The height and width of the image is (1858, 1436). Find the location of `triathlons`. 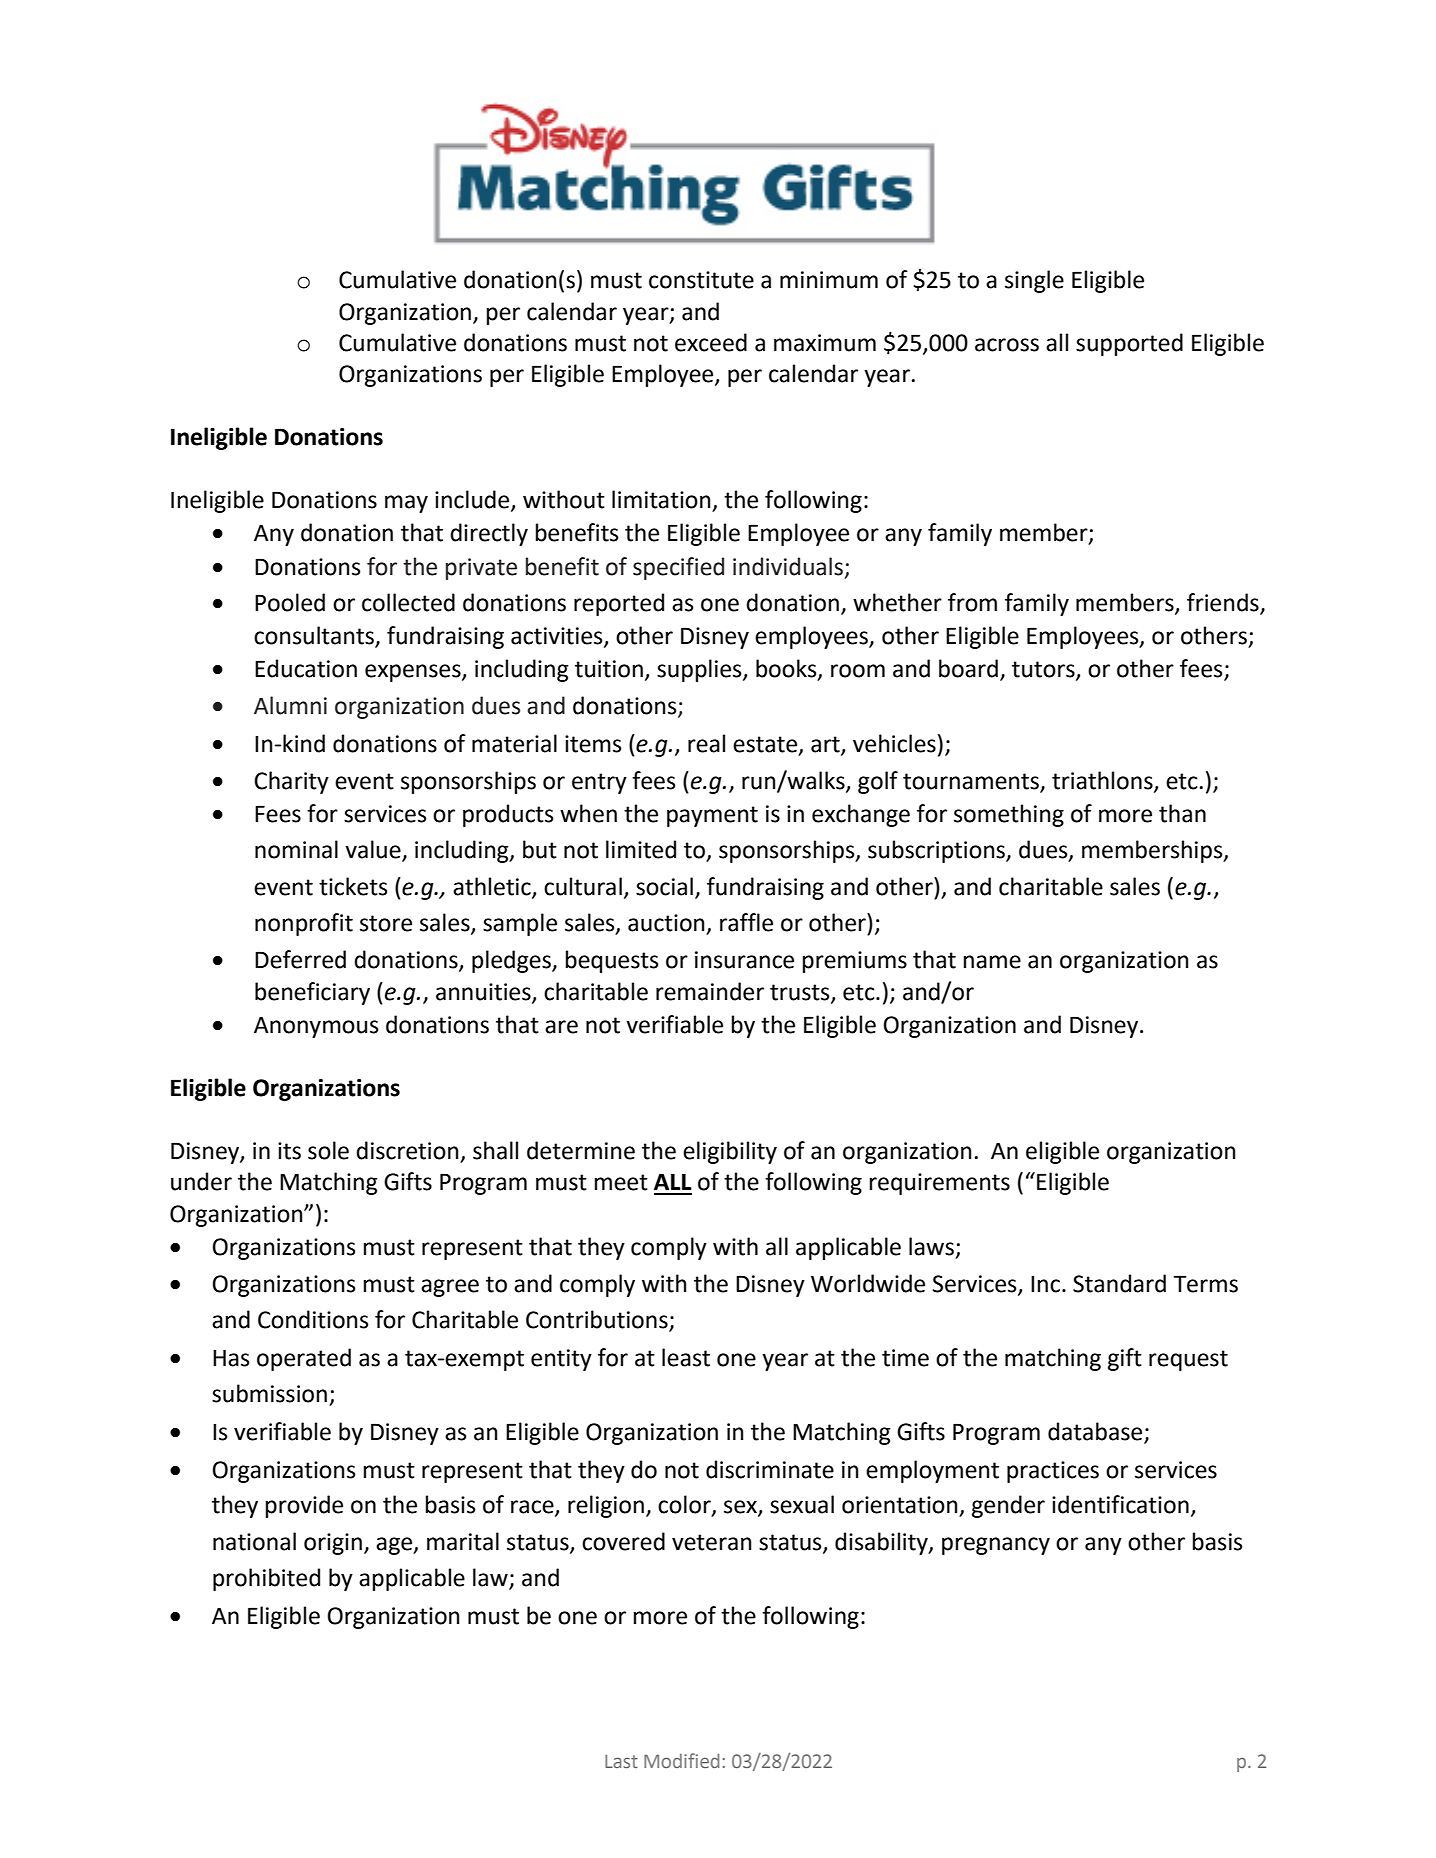

triathlons is located at coordinates (1103, 781).
